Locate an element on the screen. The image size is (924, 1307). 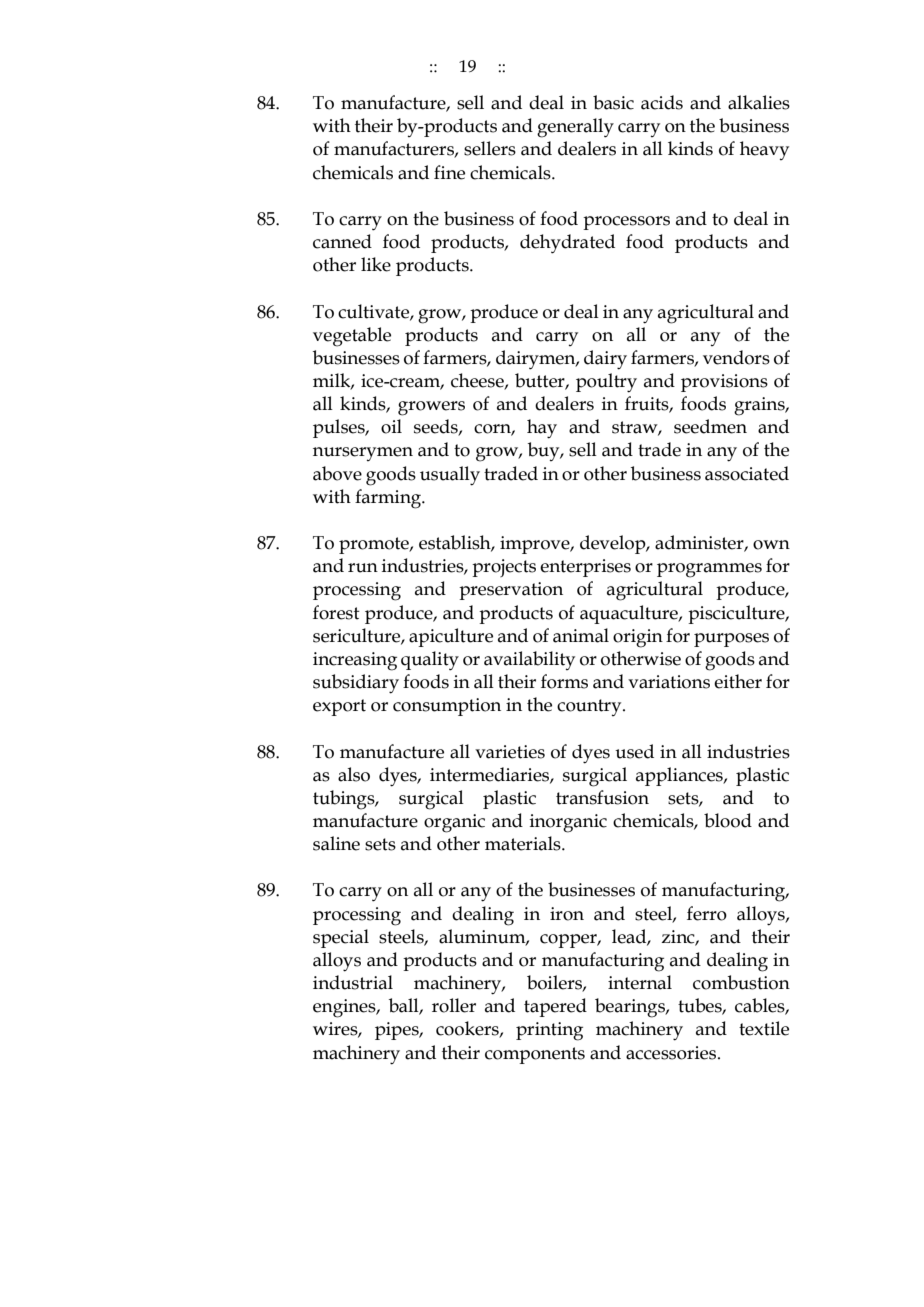
enterprises is located at coordinates (585, 568).
